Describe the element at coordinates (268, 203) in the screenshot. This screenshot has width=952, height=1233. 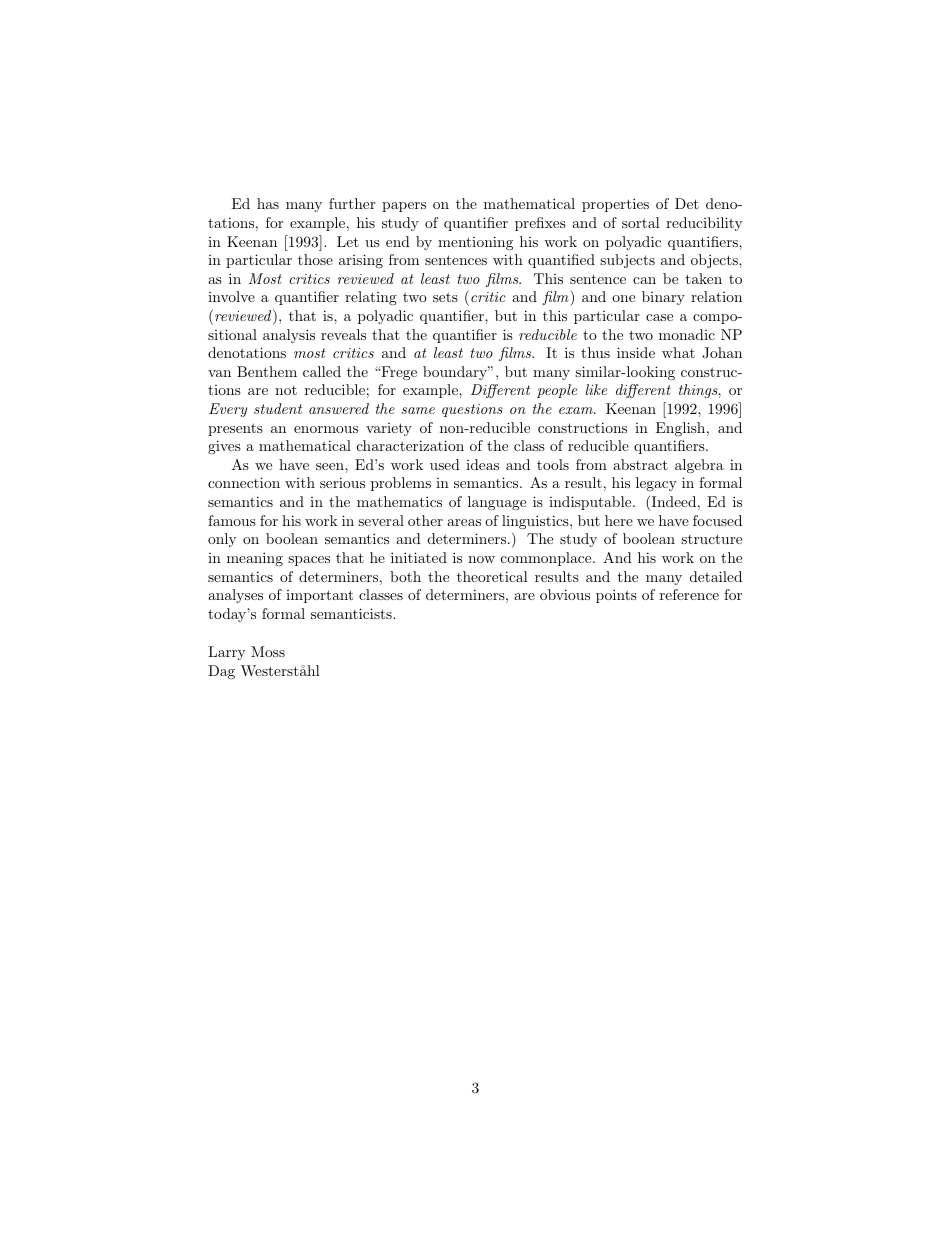
I see `has` at that location.
